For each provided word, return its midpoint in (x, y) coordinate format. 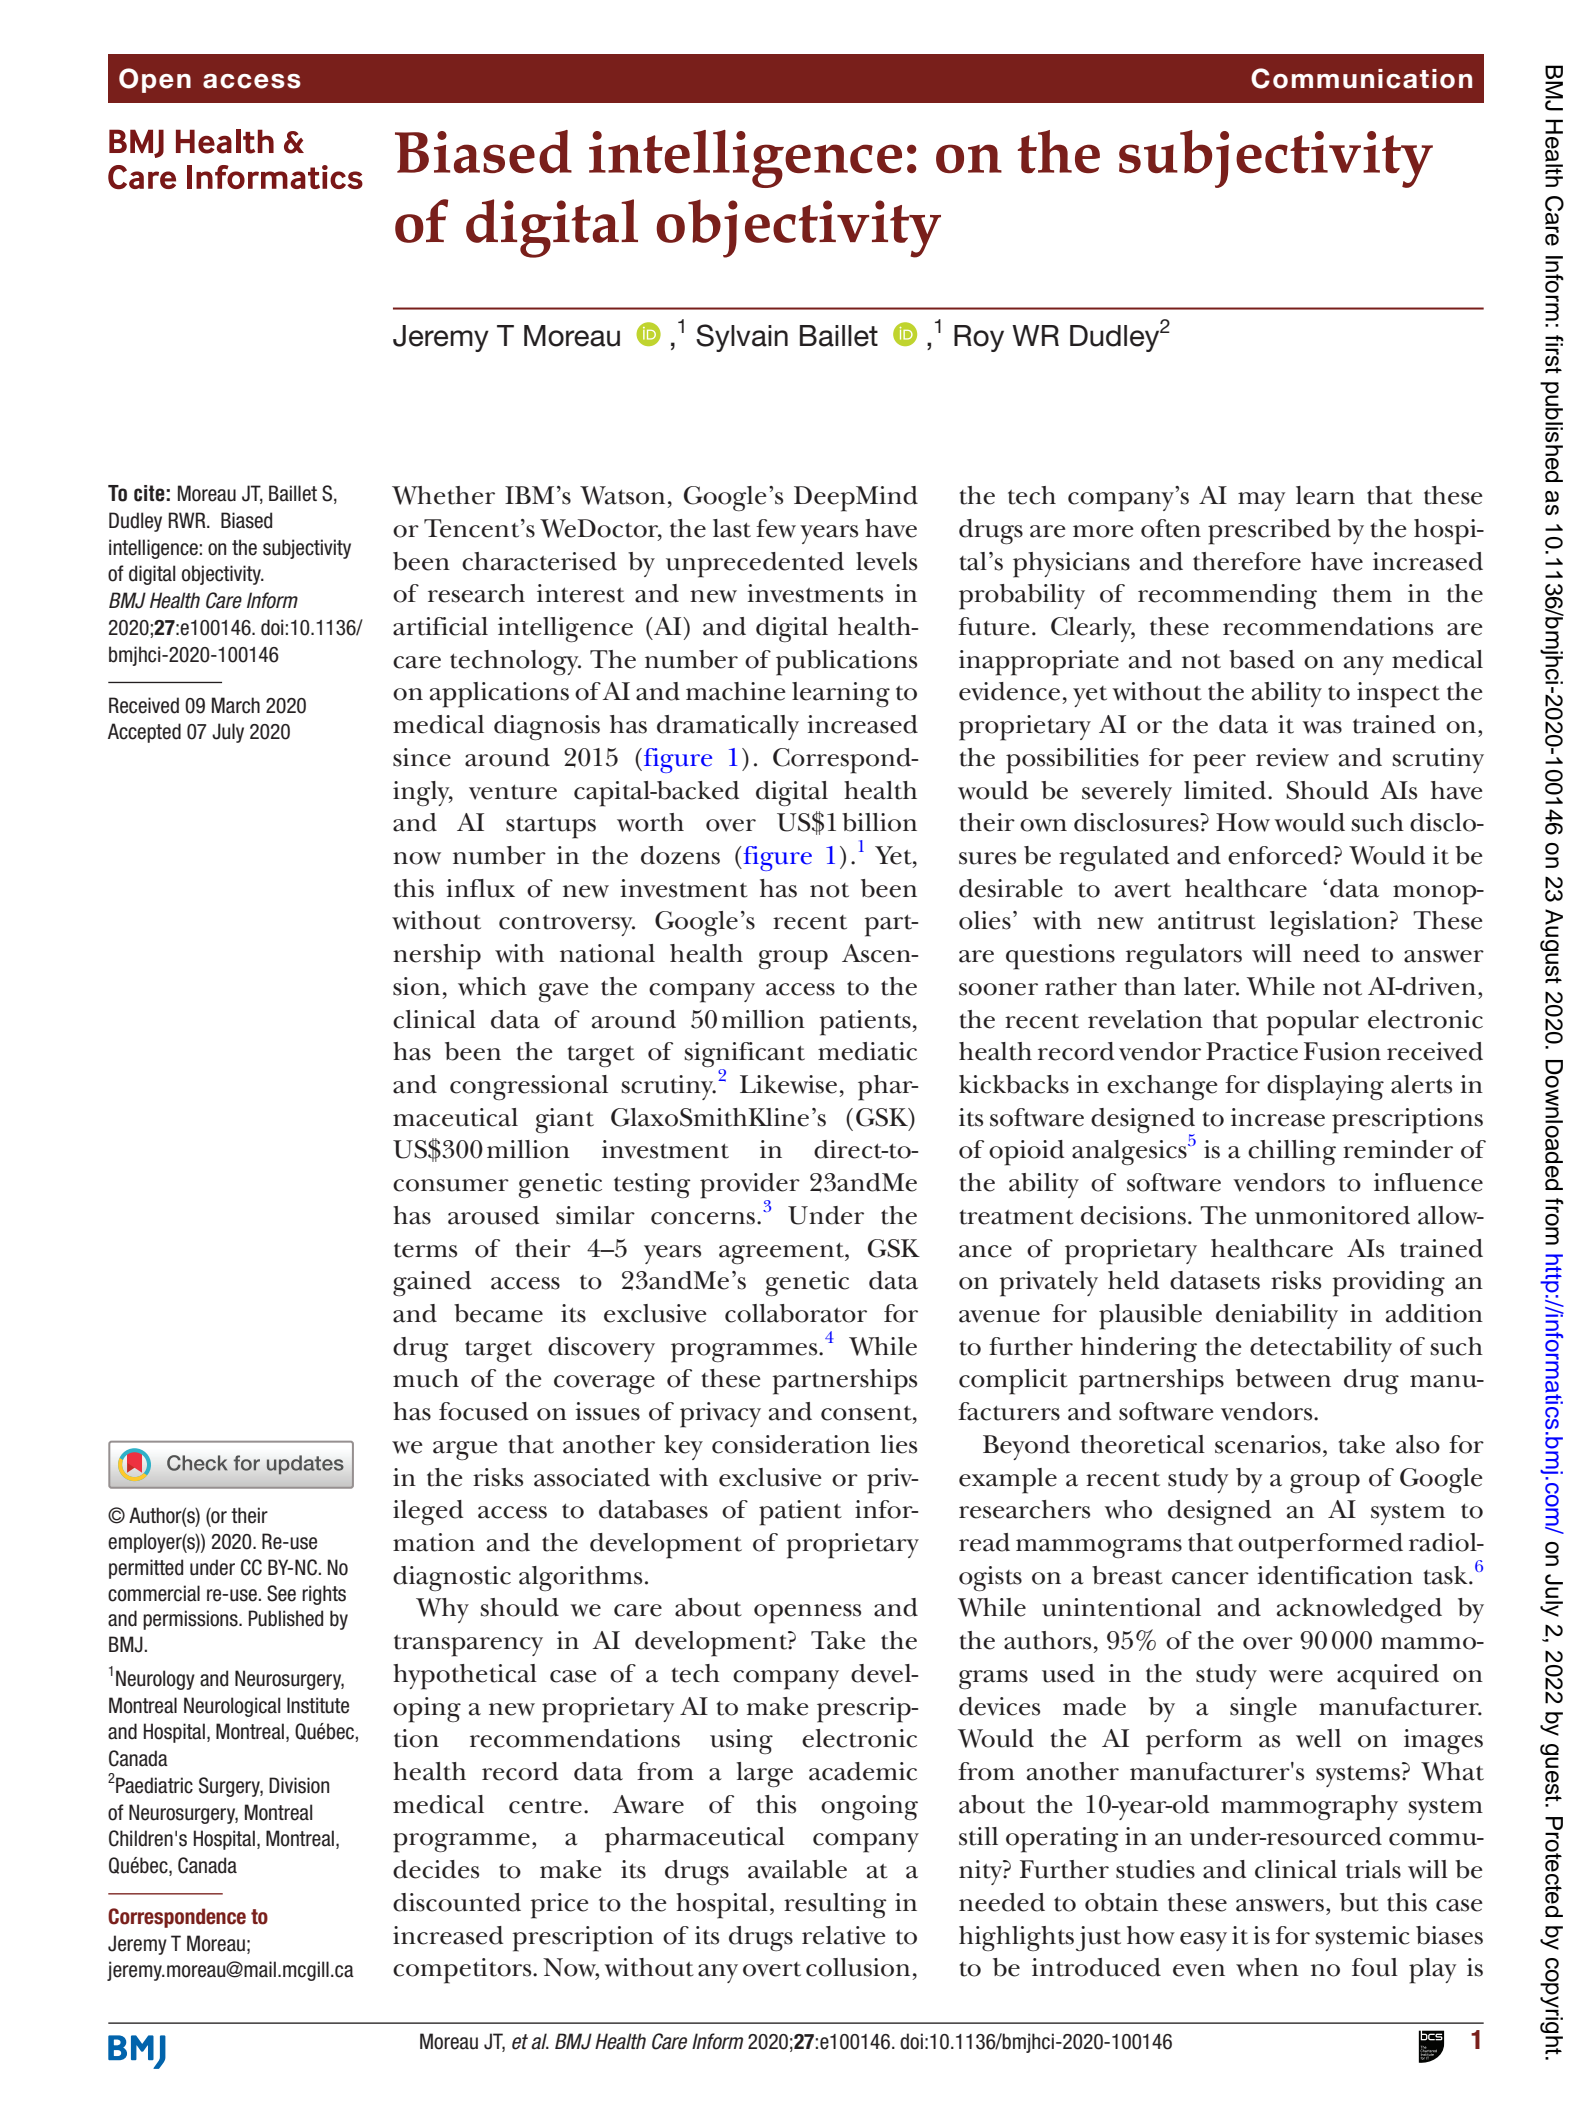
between (1283, 1378)
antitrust (1207, 920)
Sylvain (742, 338)
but (1359, 1902)
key (683, 1447)
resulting (835, 1905)
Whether (443, 495)
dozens (680, 855)
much (426, 1378)
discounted (457, 1902)
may (1261, 501)
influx (480, 888)
